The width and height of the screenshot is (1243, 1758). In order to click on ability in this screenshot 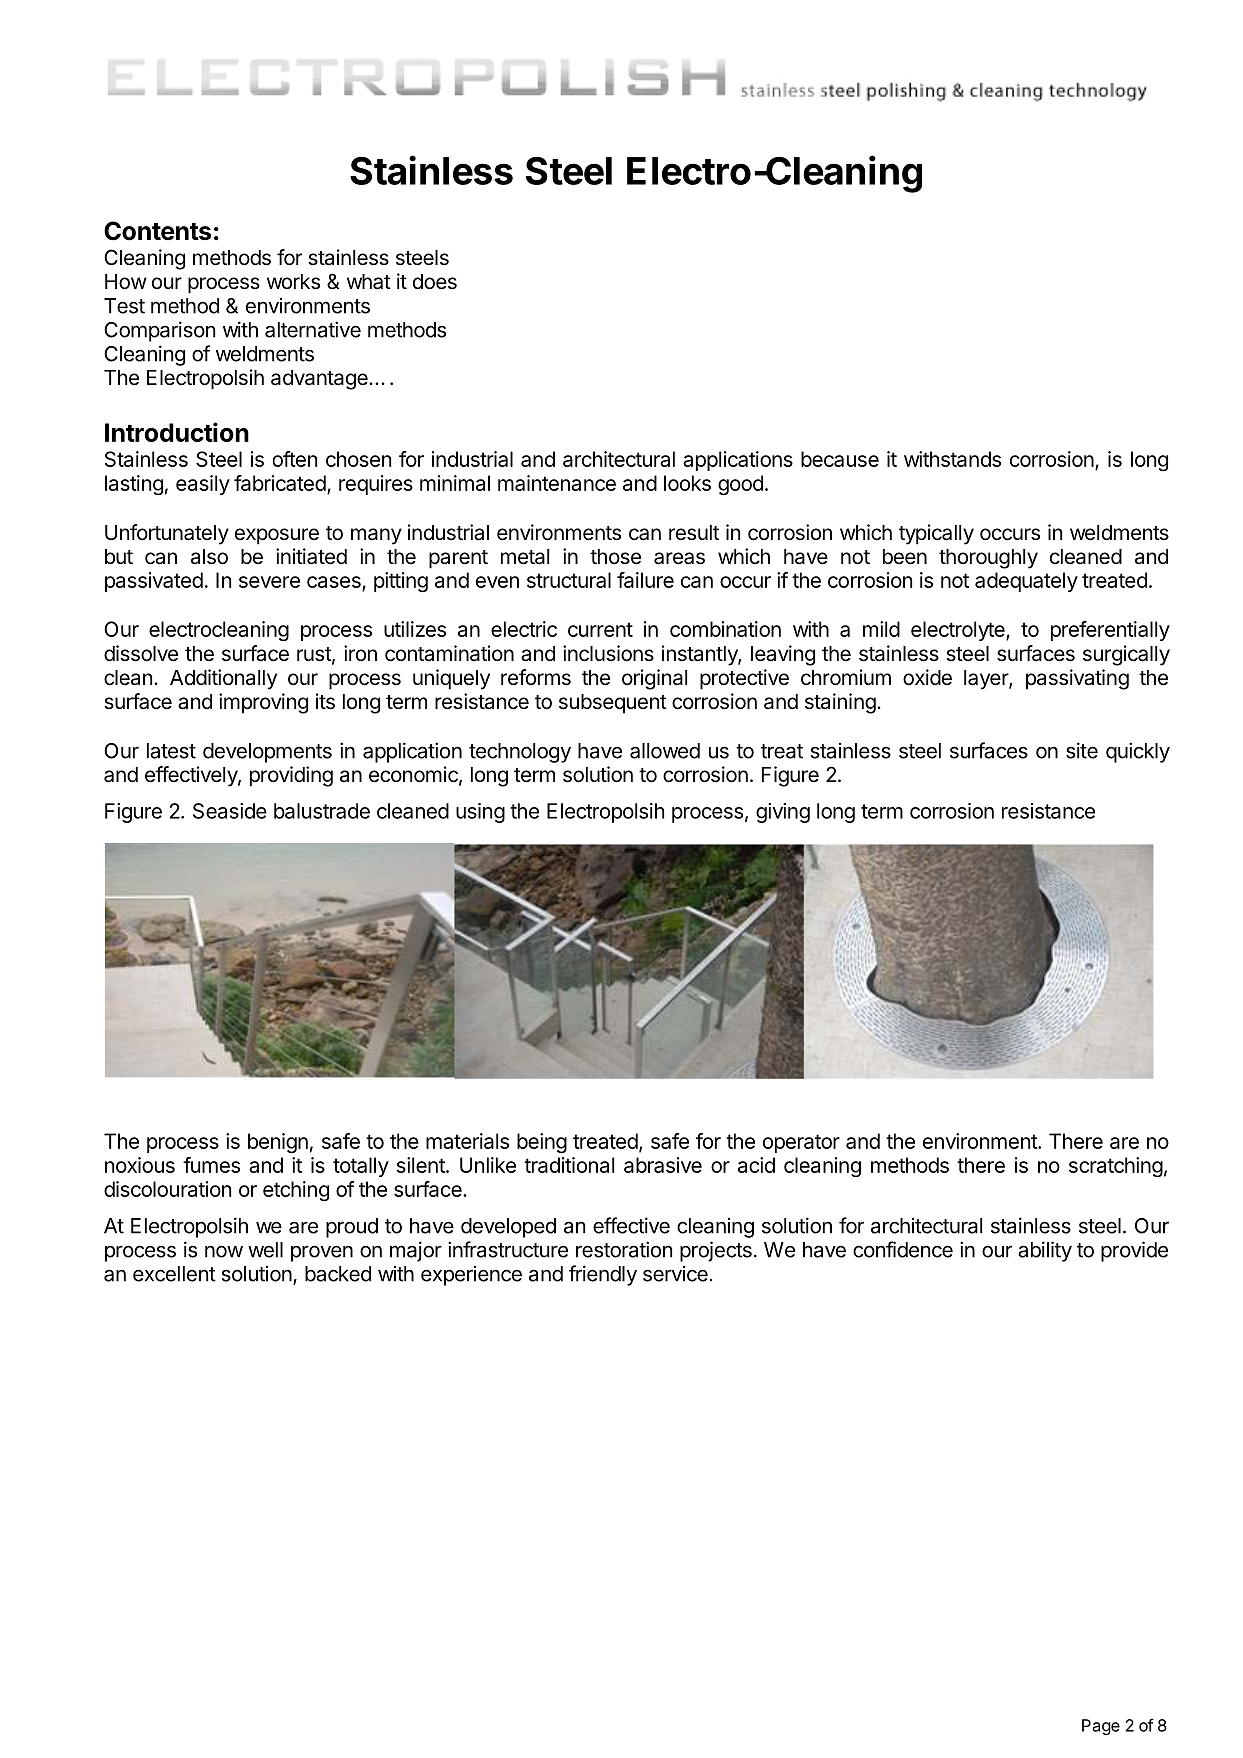, I will do `click(1045, 1251)`.
